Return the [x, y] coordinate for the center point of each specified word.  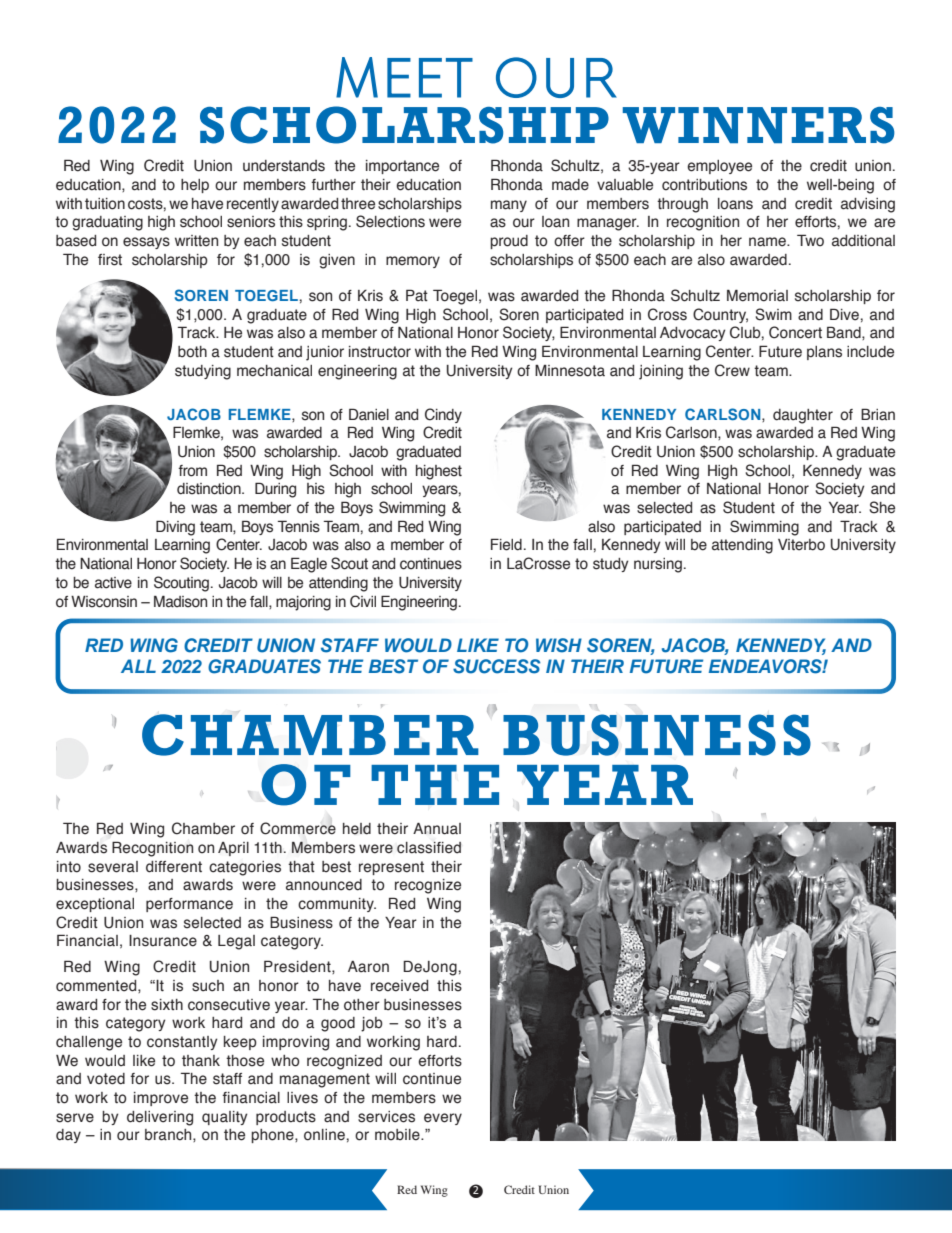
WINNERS [759, 125]
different [174, 867]
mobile [398, 1135]
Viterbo [801, 545]
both [192, 352]
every [443, 1119]
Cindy [443, 415]
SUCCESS [496, 666]
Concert [795, 332]
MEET [404, 77]
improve [161, 1099]
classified [429, 848]
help [195, 186]
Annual [437, 829]
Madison [180, 601]
